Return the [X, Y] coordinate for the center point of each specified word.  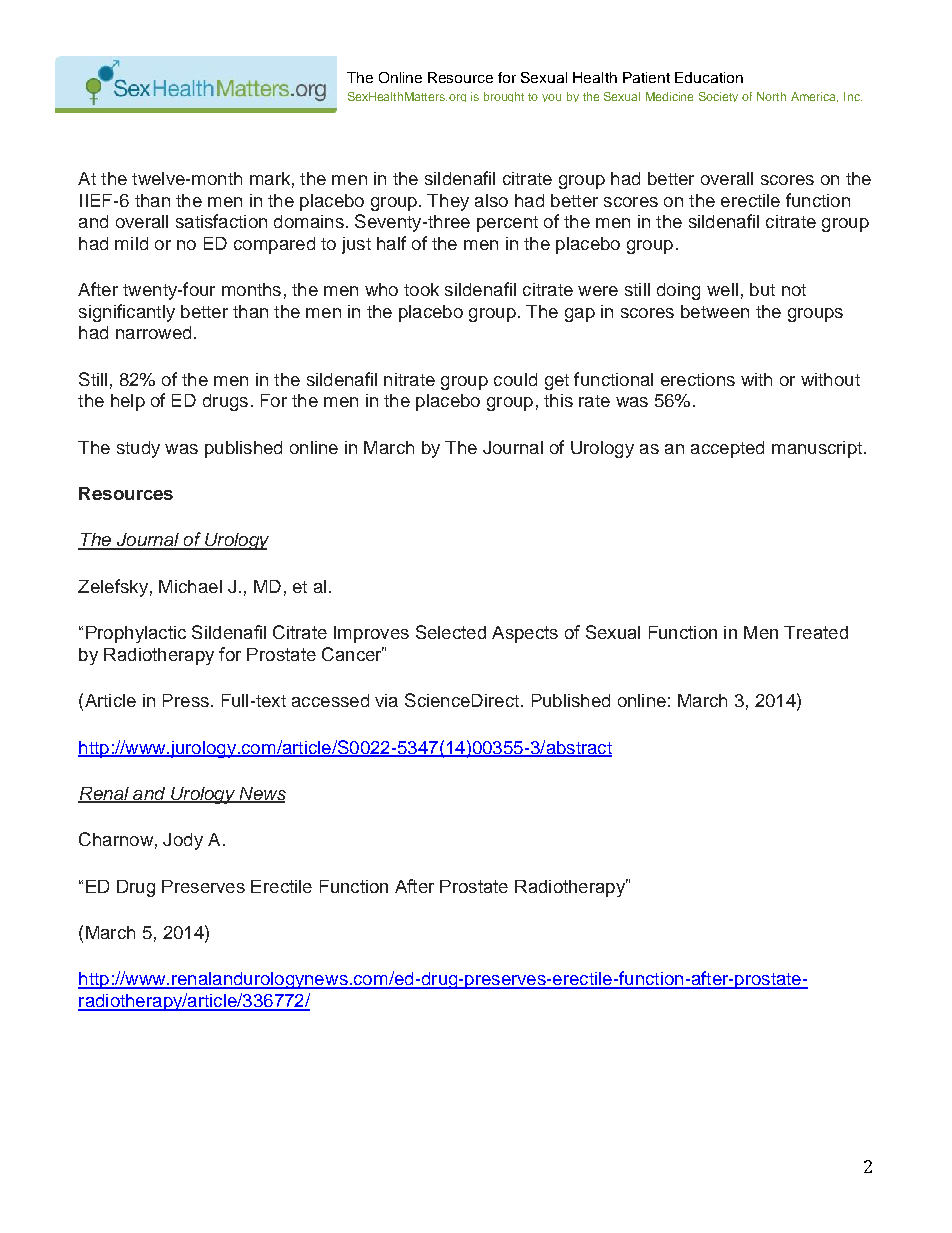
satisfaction [221, 221]
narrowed [153, 332]
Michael [190, 586]
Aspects [525, 634]
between [715, 311]
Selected [451, 632]
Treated [816, 632]
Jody [183, 841]
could [515, 379]
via [386, 700]
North [771, 96]
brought [504, 97]
